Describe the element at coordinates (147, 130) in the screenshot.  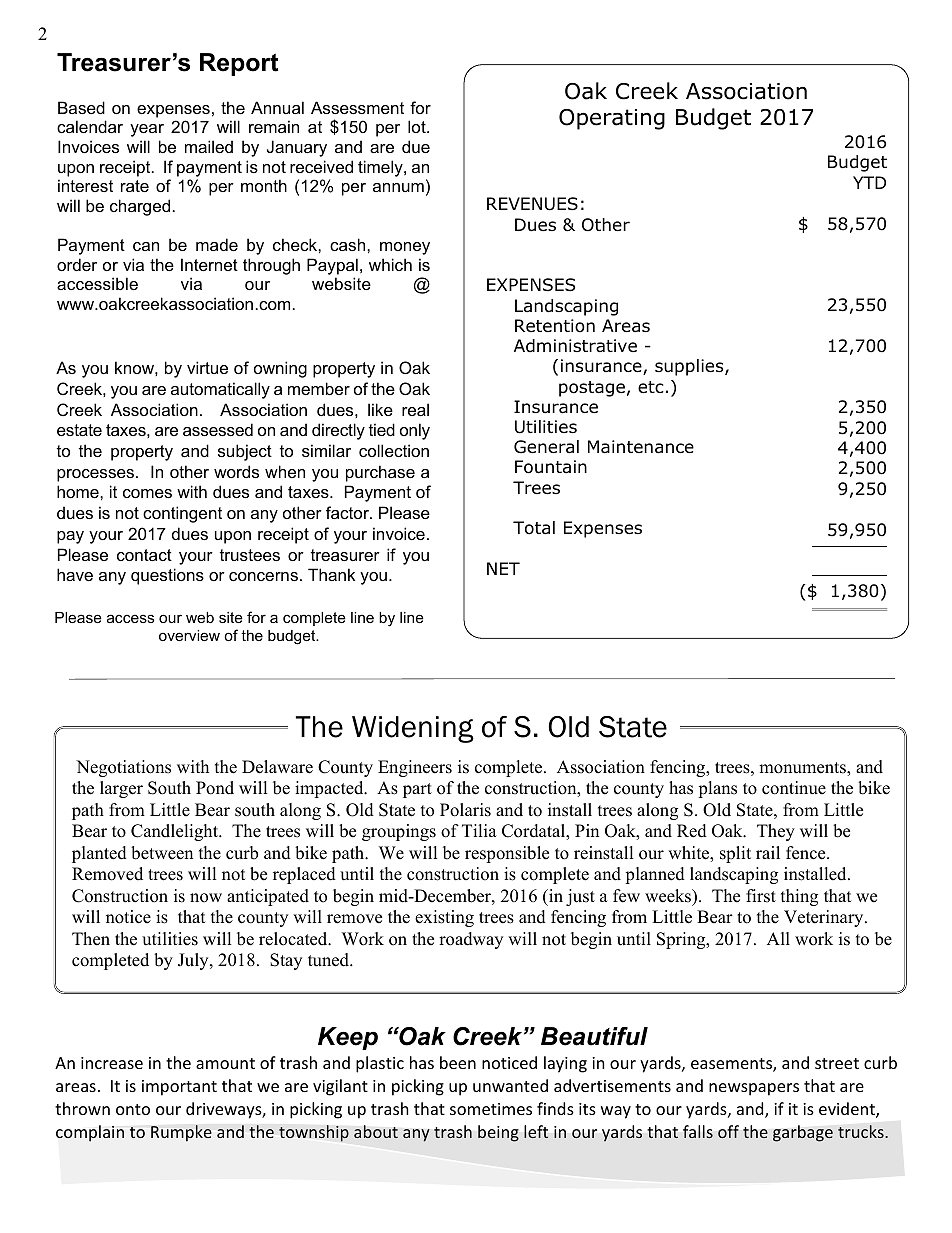
I see `year` at that location.
